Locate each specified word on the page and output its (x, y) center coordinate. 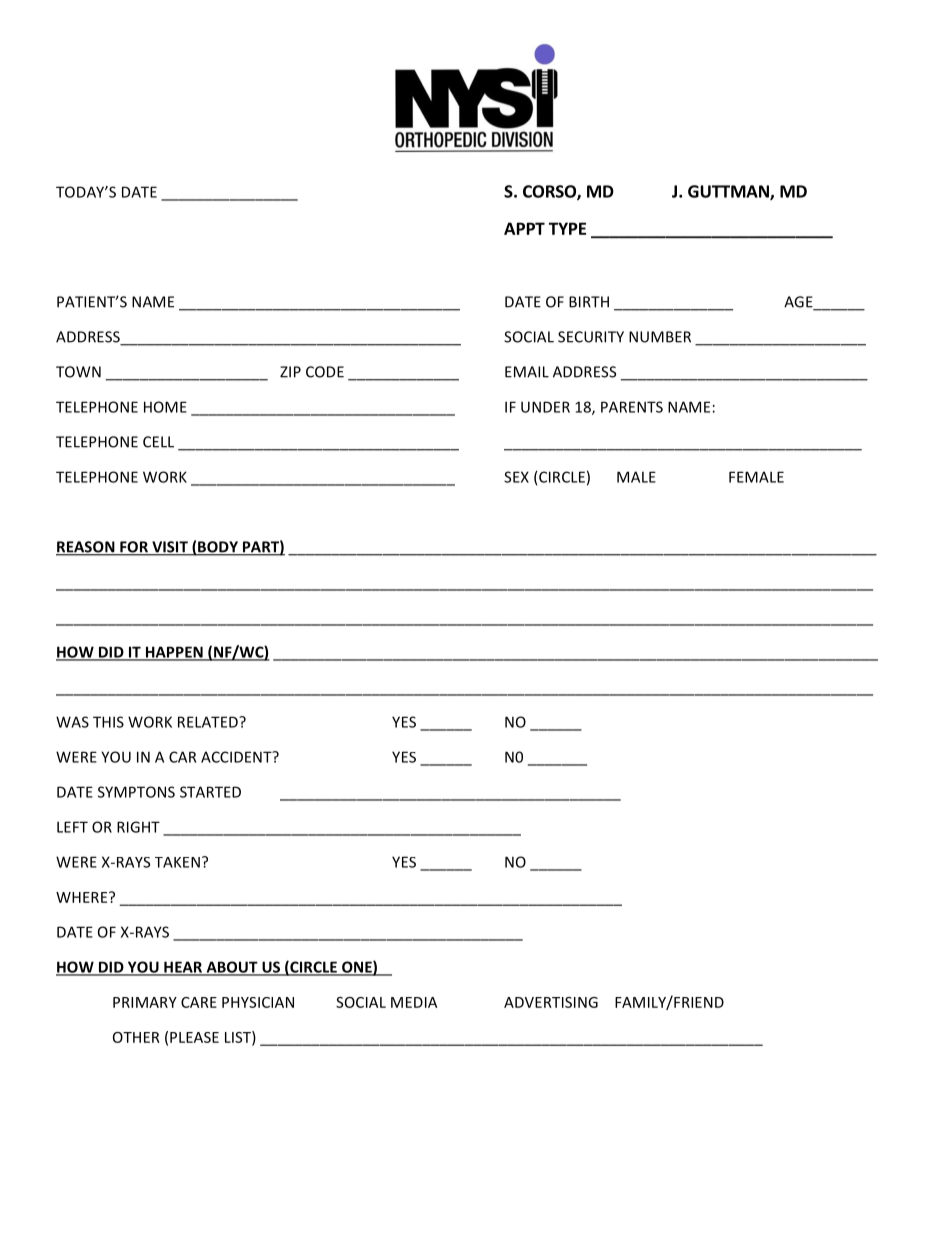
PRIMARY (145, 1002)
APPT (524, 228)
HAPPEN (174, 653)
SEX (516, 477)
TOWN (78, 372)
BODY (218, 548)
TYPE (567, 228)
